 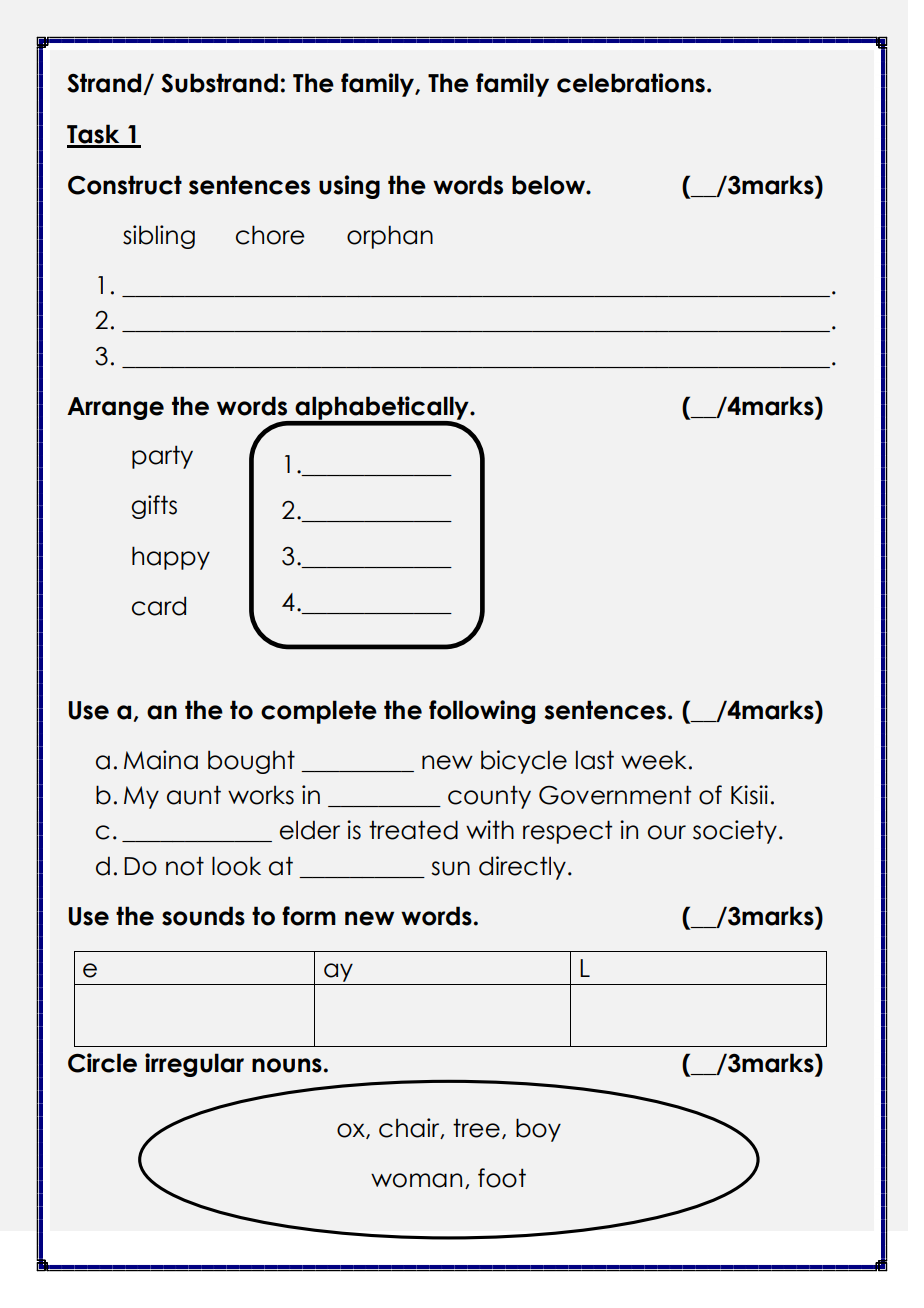 I want to click on irregular, so click(x=194, y=1065).
